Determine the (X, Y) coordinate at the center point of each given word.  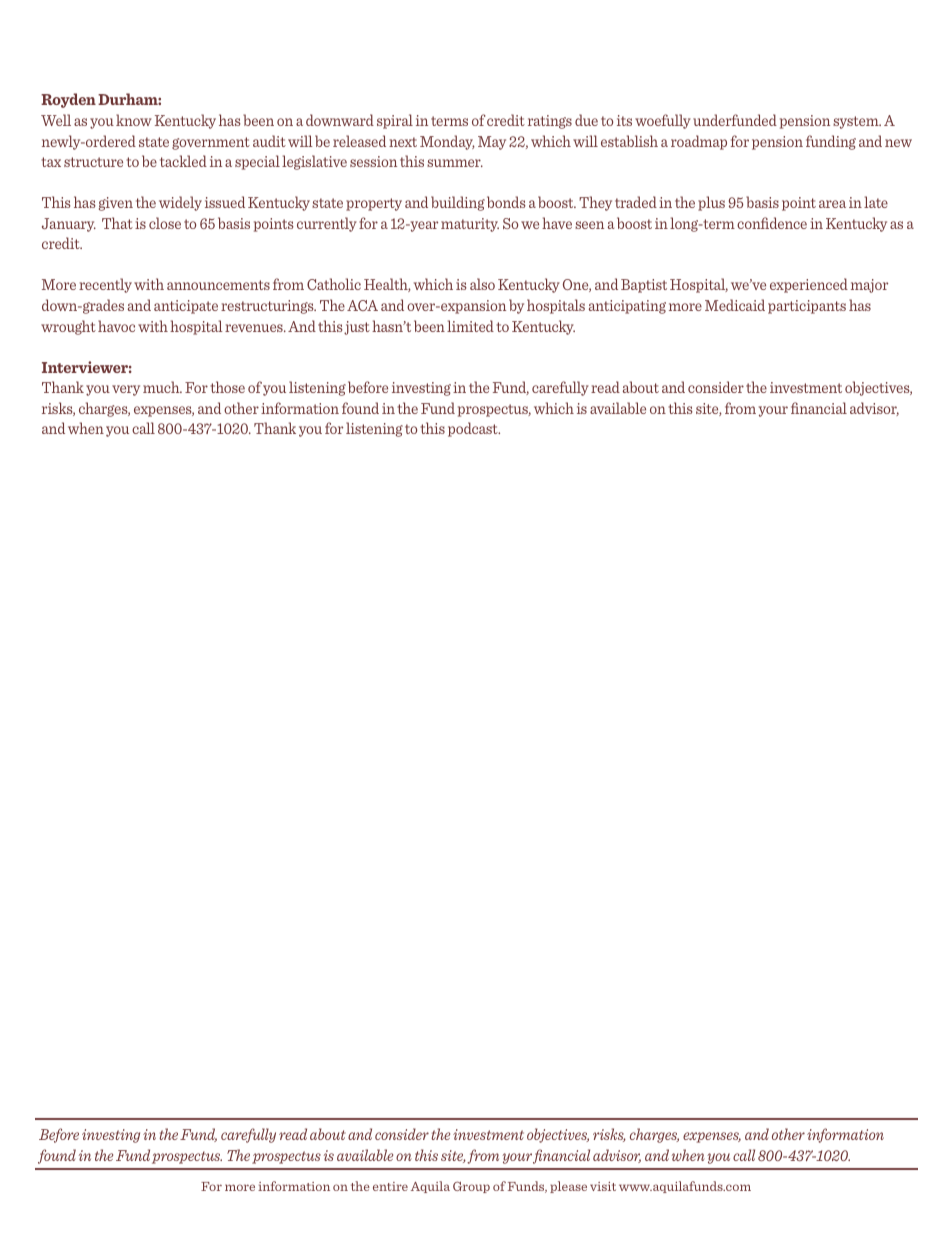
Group (471, 1187)
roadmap (699, 142)
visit (603, 1186)
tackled (183, 161)
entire (390, 1186)
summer (455, 163)
